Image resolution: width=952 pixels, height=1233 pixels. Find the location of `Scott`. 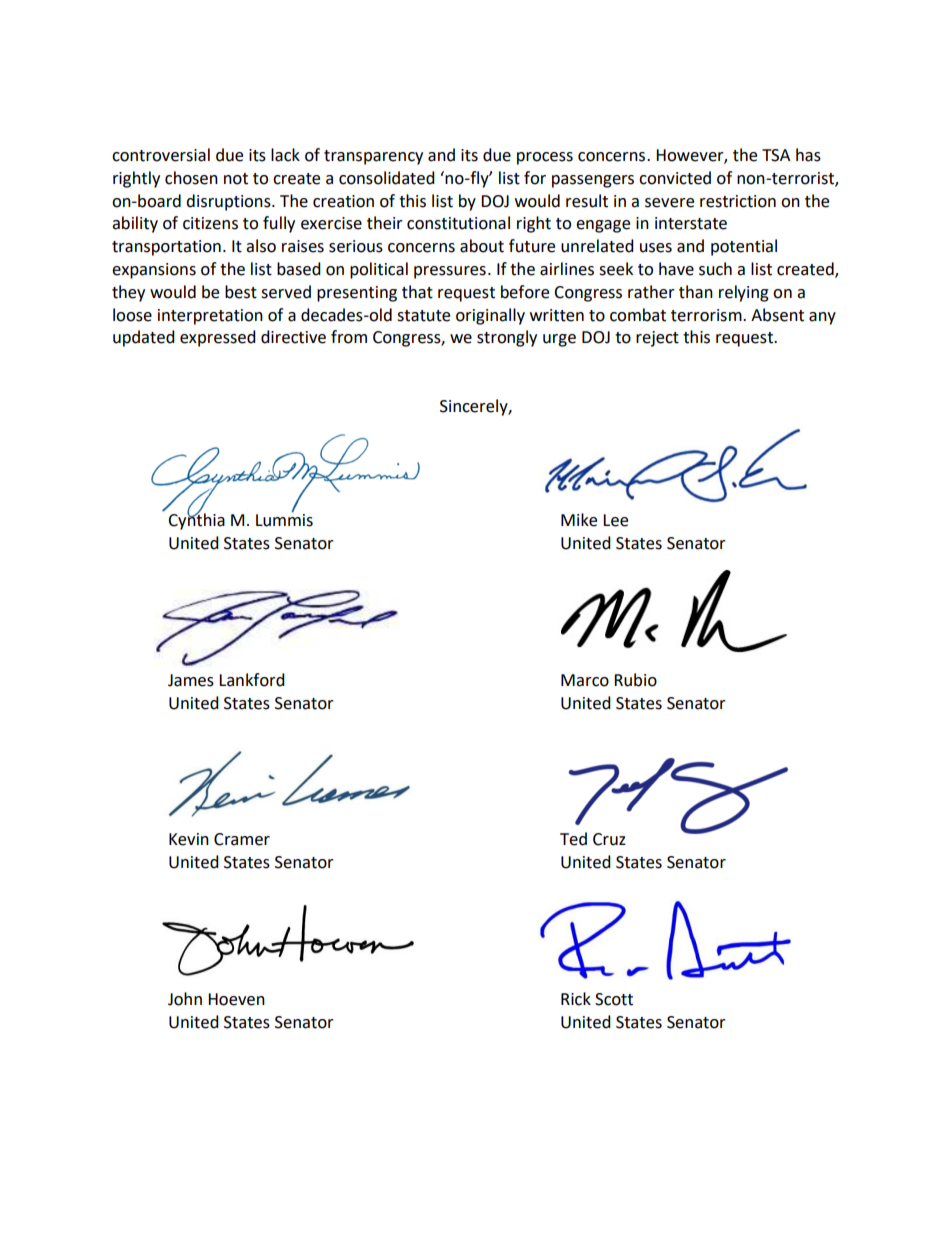

Scott is located at coordinates (614, 999).
